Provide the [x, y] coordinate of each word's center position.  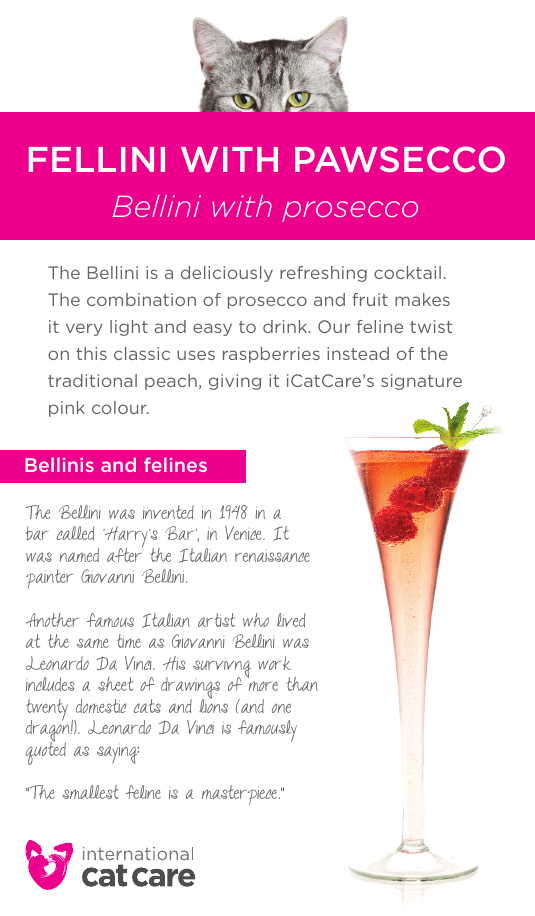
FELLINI [97, 159]
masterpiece [239, 795]
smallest [90, 792]
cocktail [407, 272]
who [256, 620]
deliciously [227, 274]
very [84, 329]
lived [291, 620]
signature [421, 382]
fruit [370, 299]
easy [212, 329]
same [92, 643]
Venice [244, 533]
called [75, 533]
